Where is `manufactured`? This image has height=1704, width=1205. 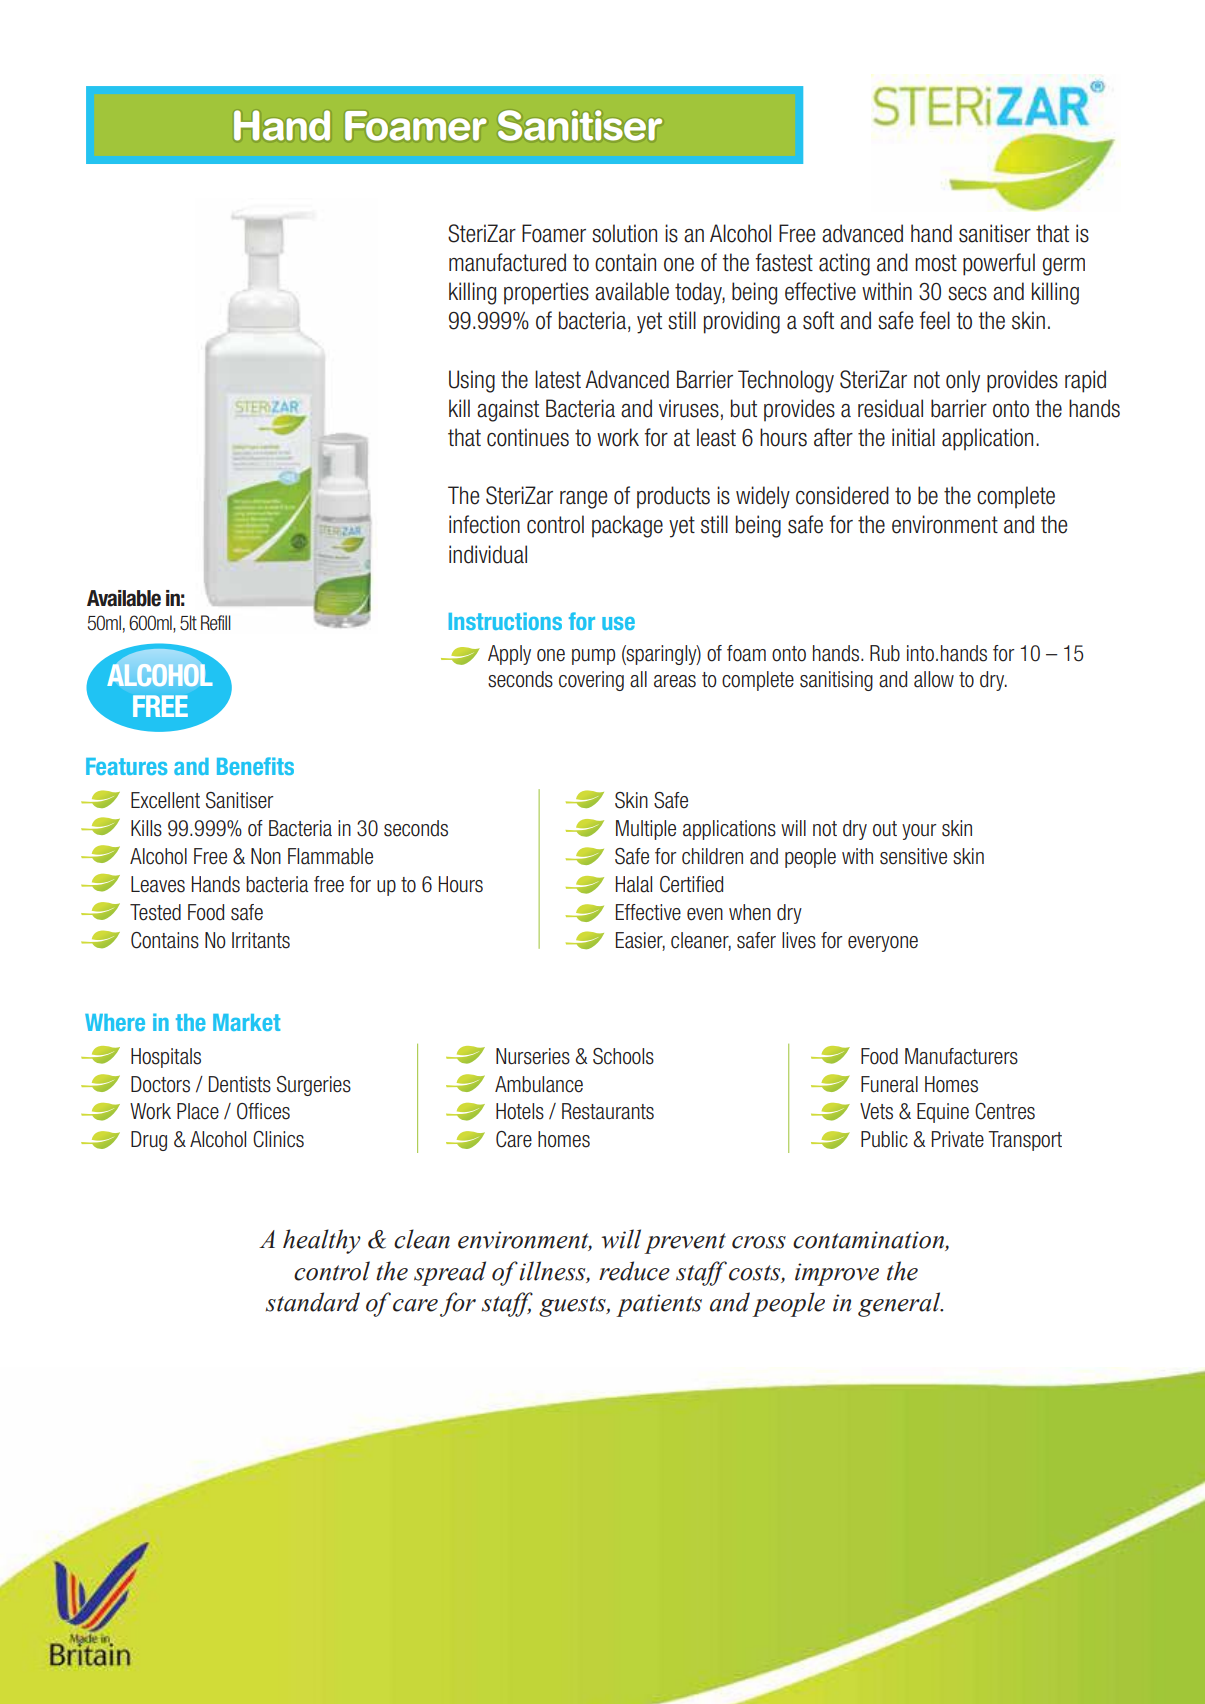 manufactured is located at coordinates (507, 262).
